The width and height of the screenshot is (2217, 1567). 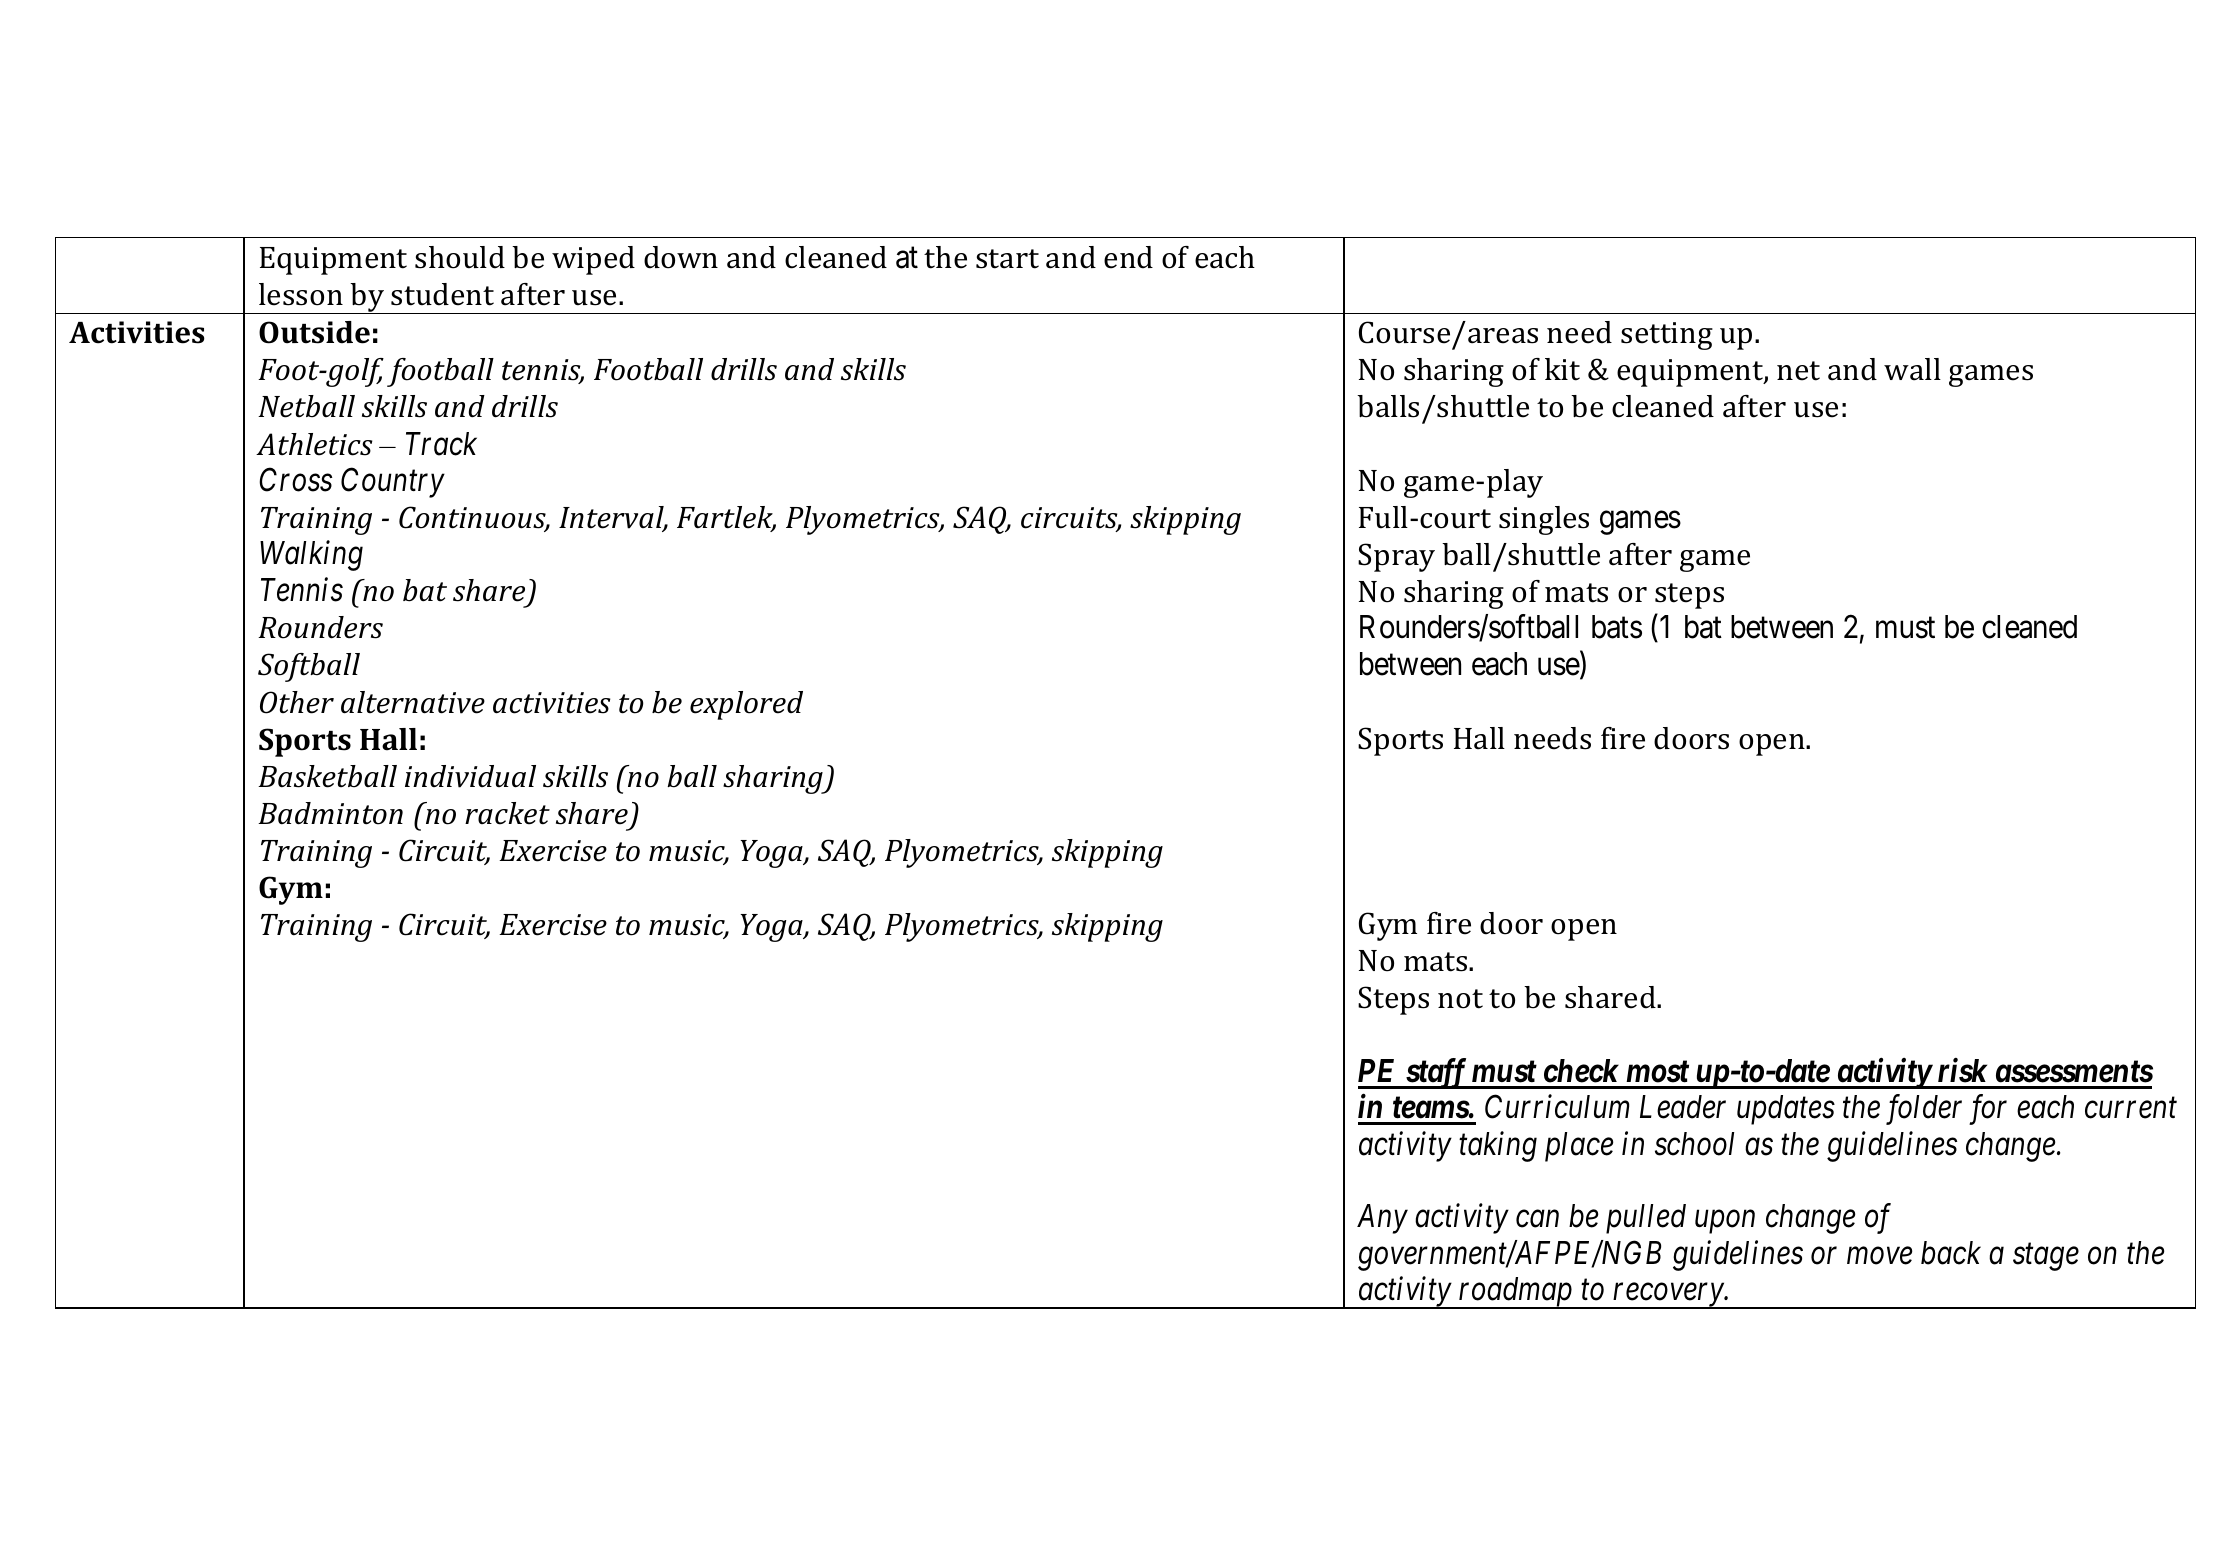 What do you see at coordinates (1879, 1256) in the screenshot?
I see `move` at bounding box center [1879, 1256].
